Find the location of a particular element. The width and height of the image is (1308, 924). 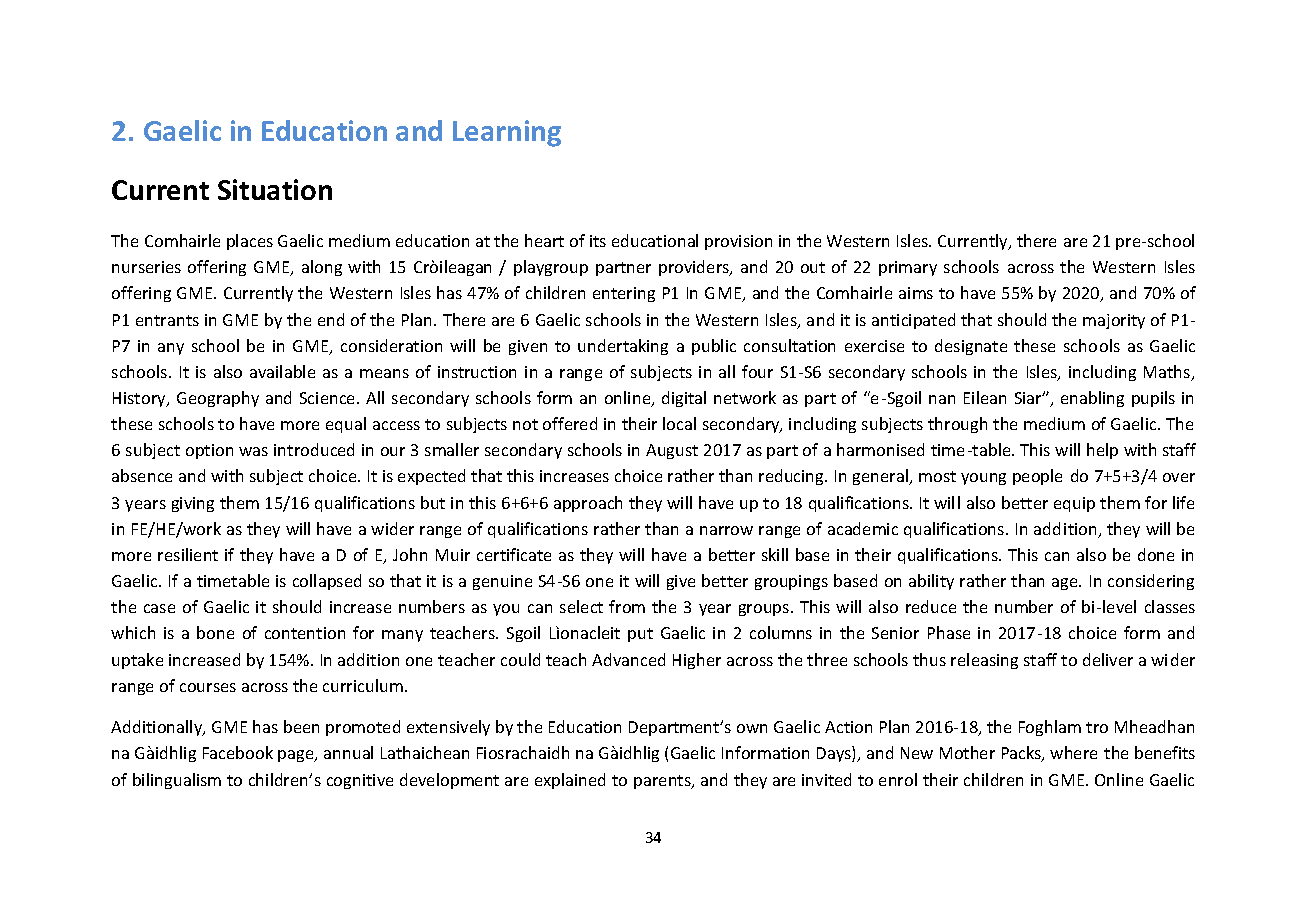

was is located at coordinates (253, 451).
